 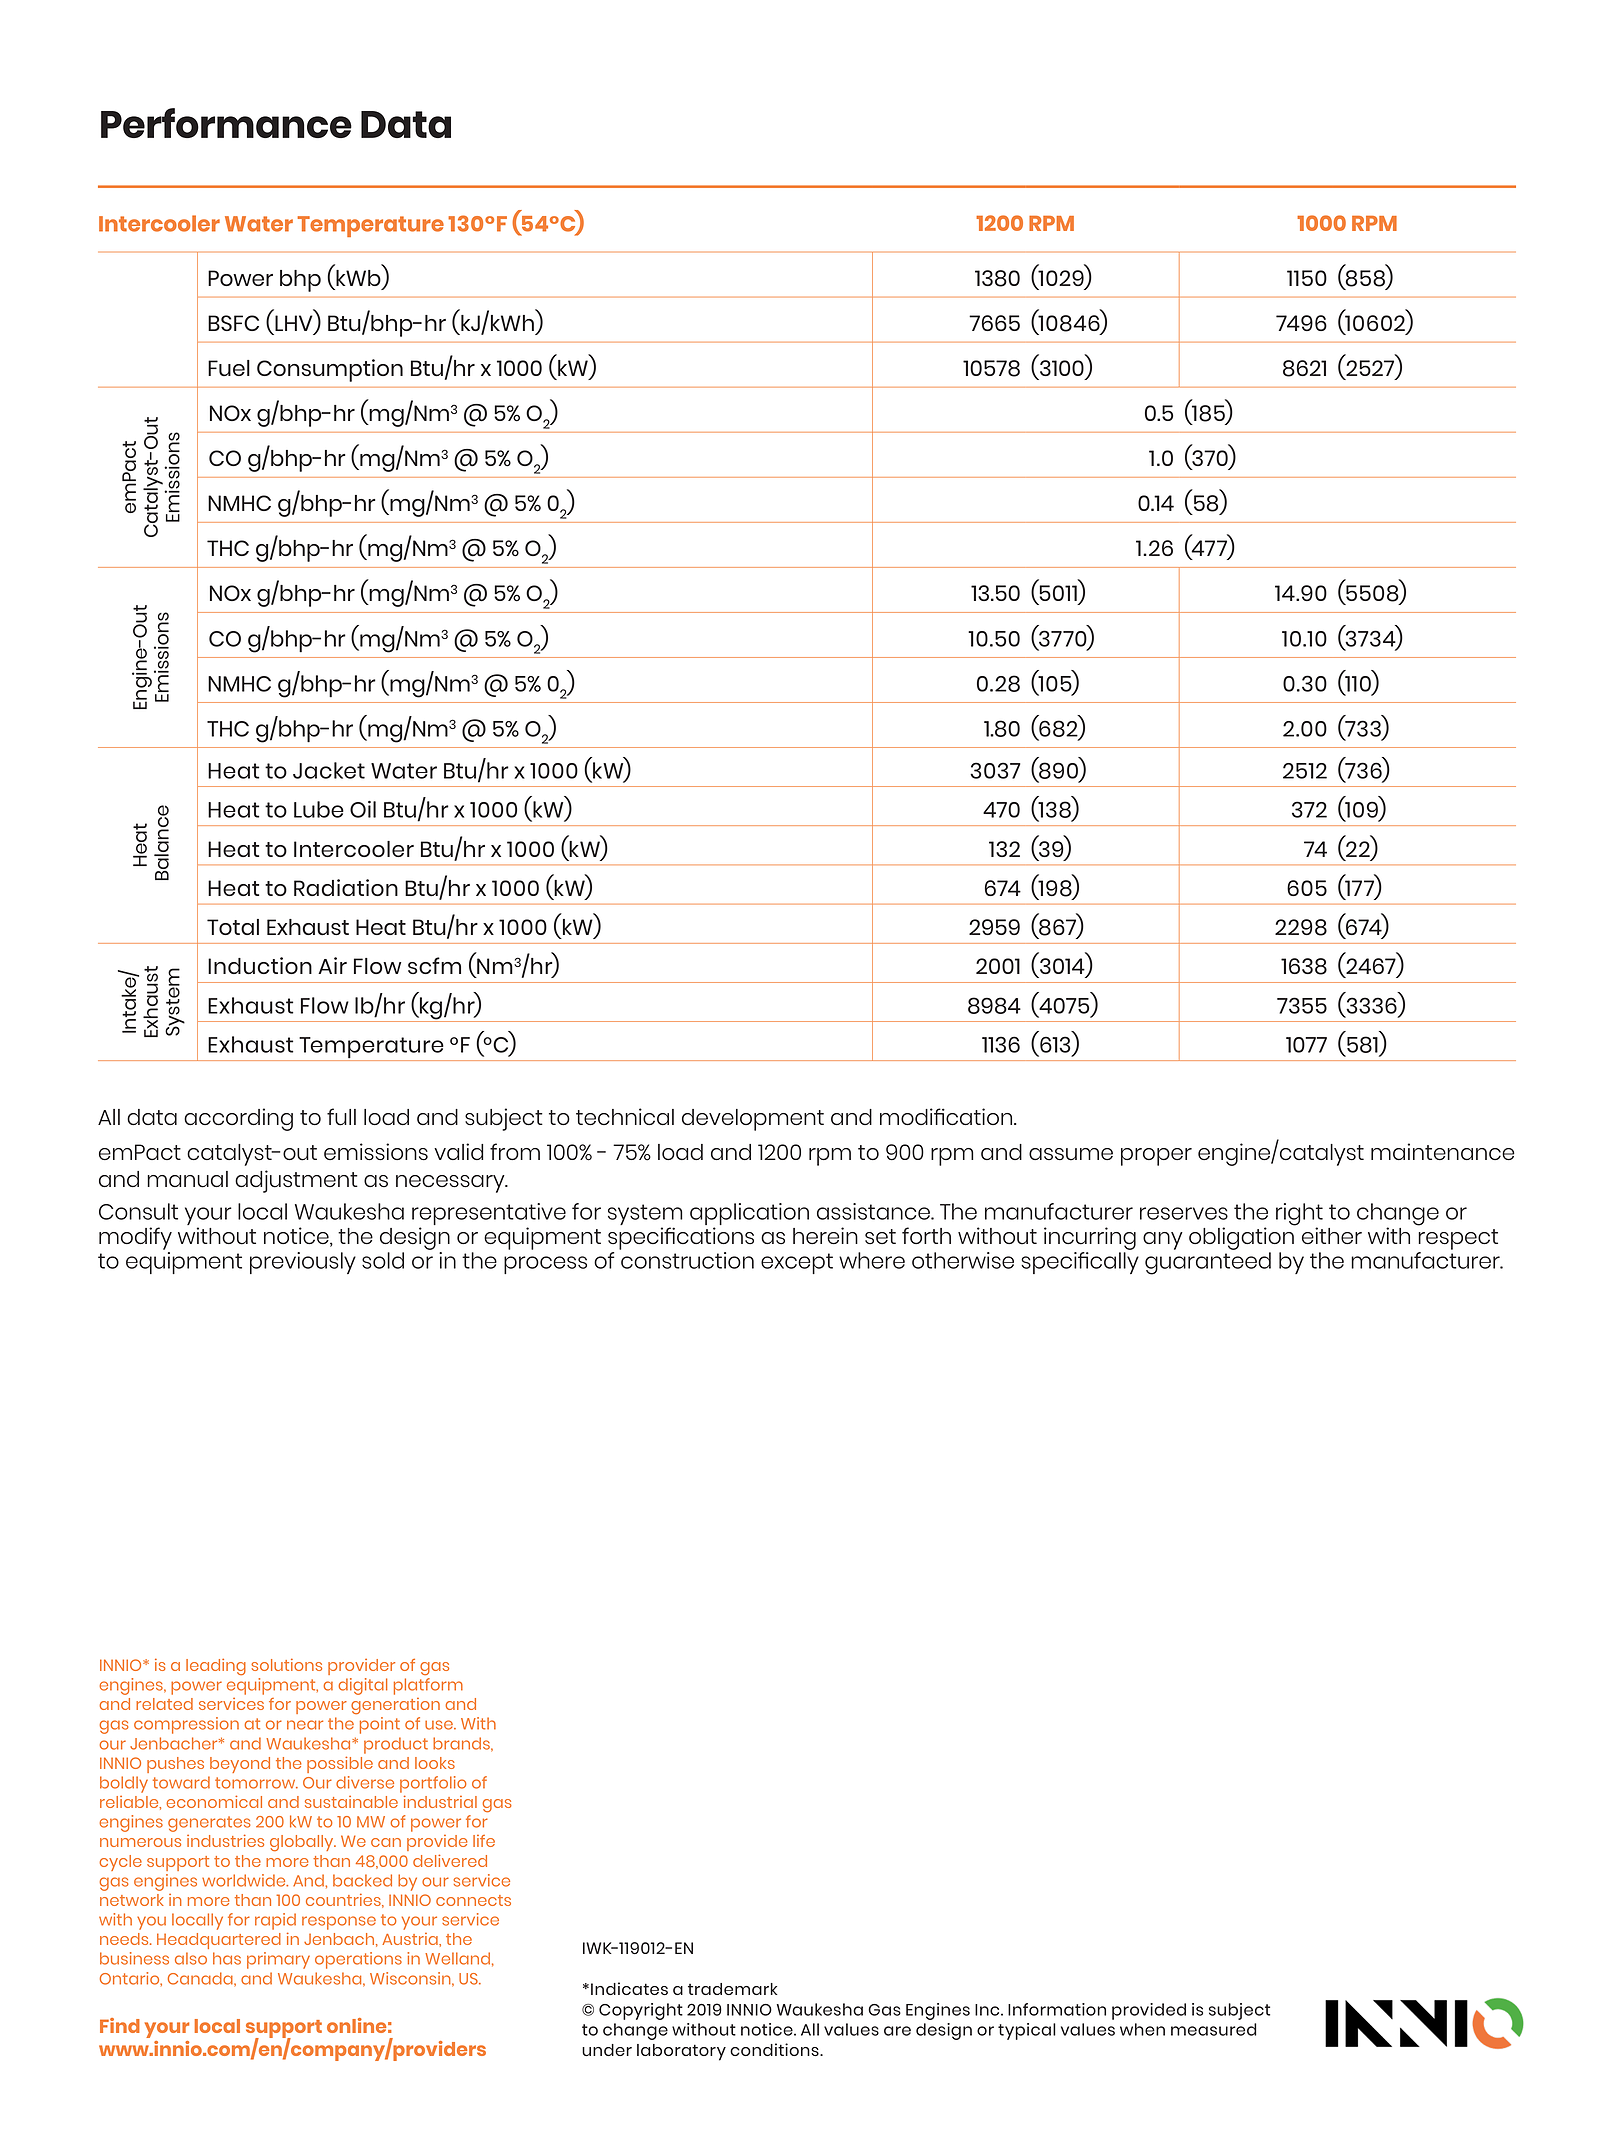 I want to click on guaranteed, so click(x=1208, y=1263).
